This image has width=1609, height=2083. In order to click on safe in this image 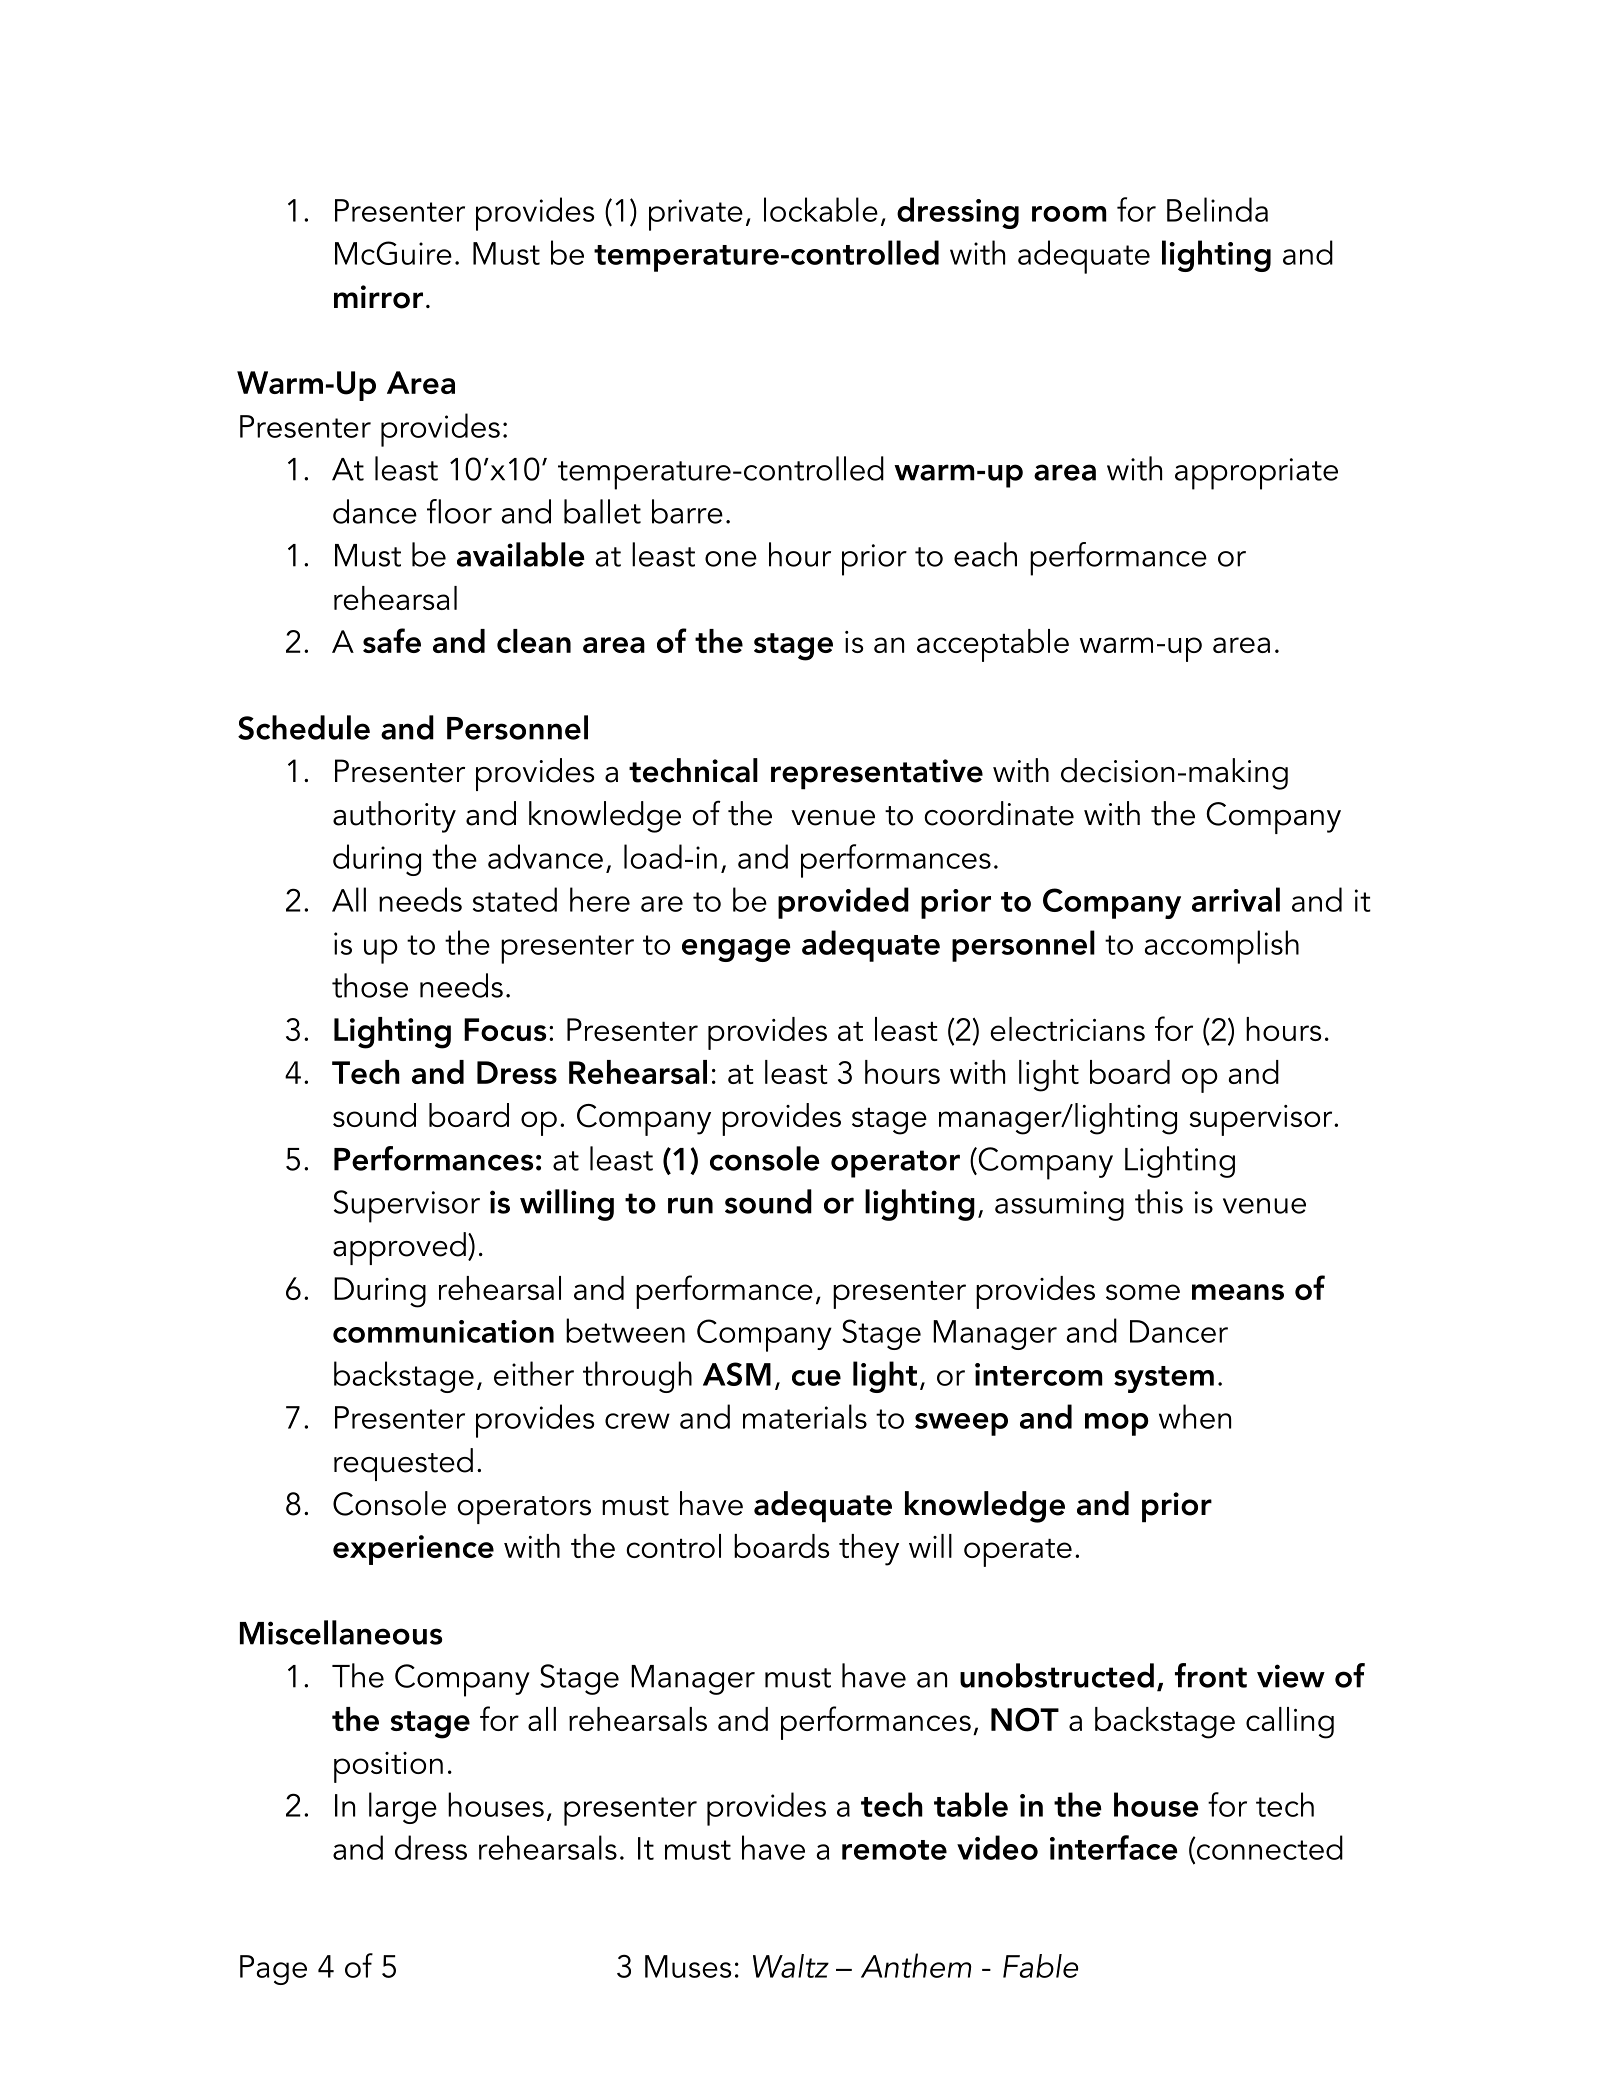, I will do `click(392, 640)`.
